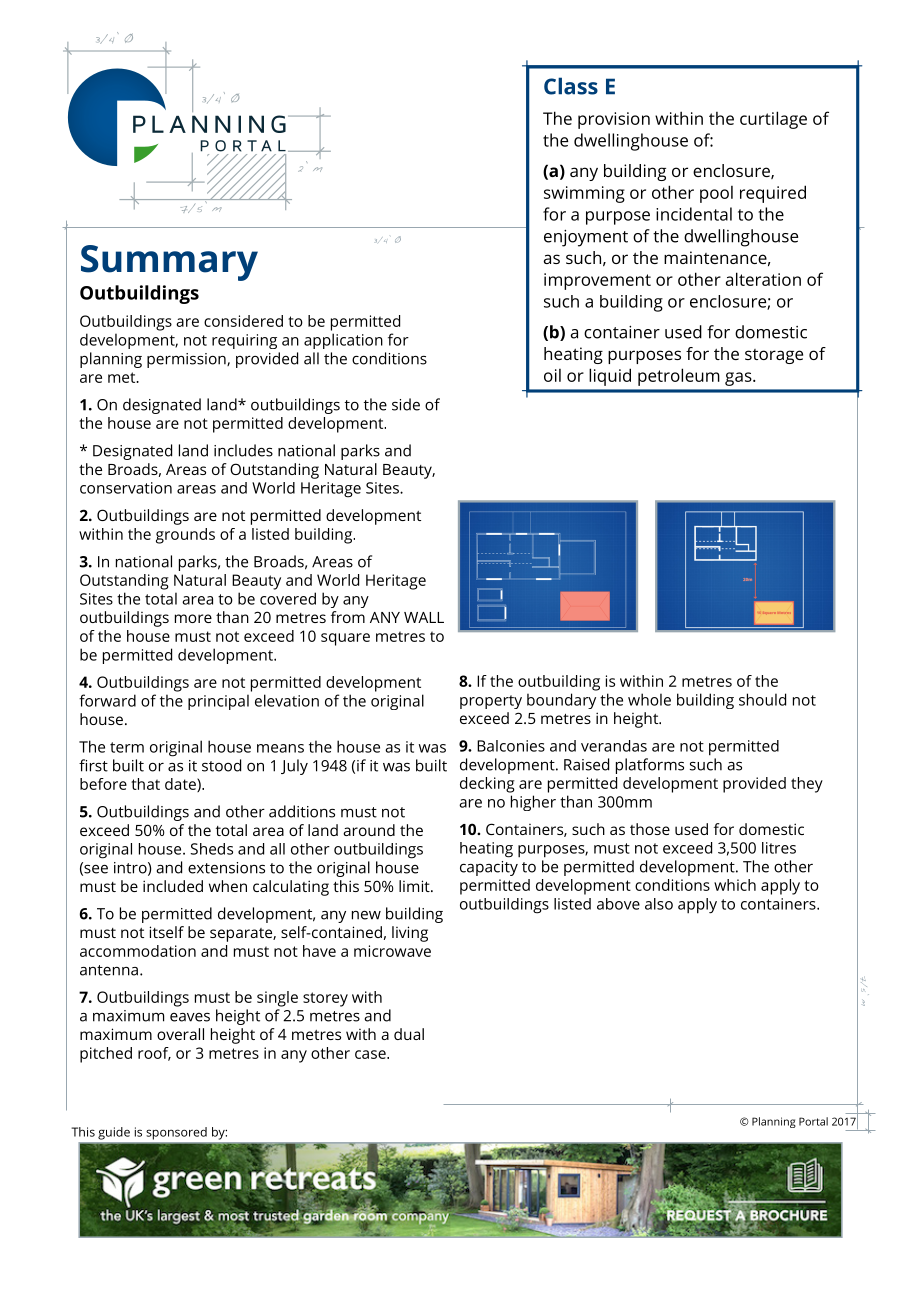 The height and width of the document is (1308, 924). What do you see at coordinates (169, 263) in the document?
I see `Summary` at bounding box center [169, 263].
